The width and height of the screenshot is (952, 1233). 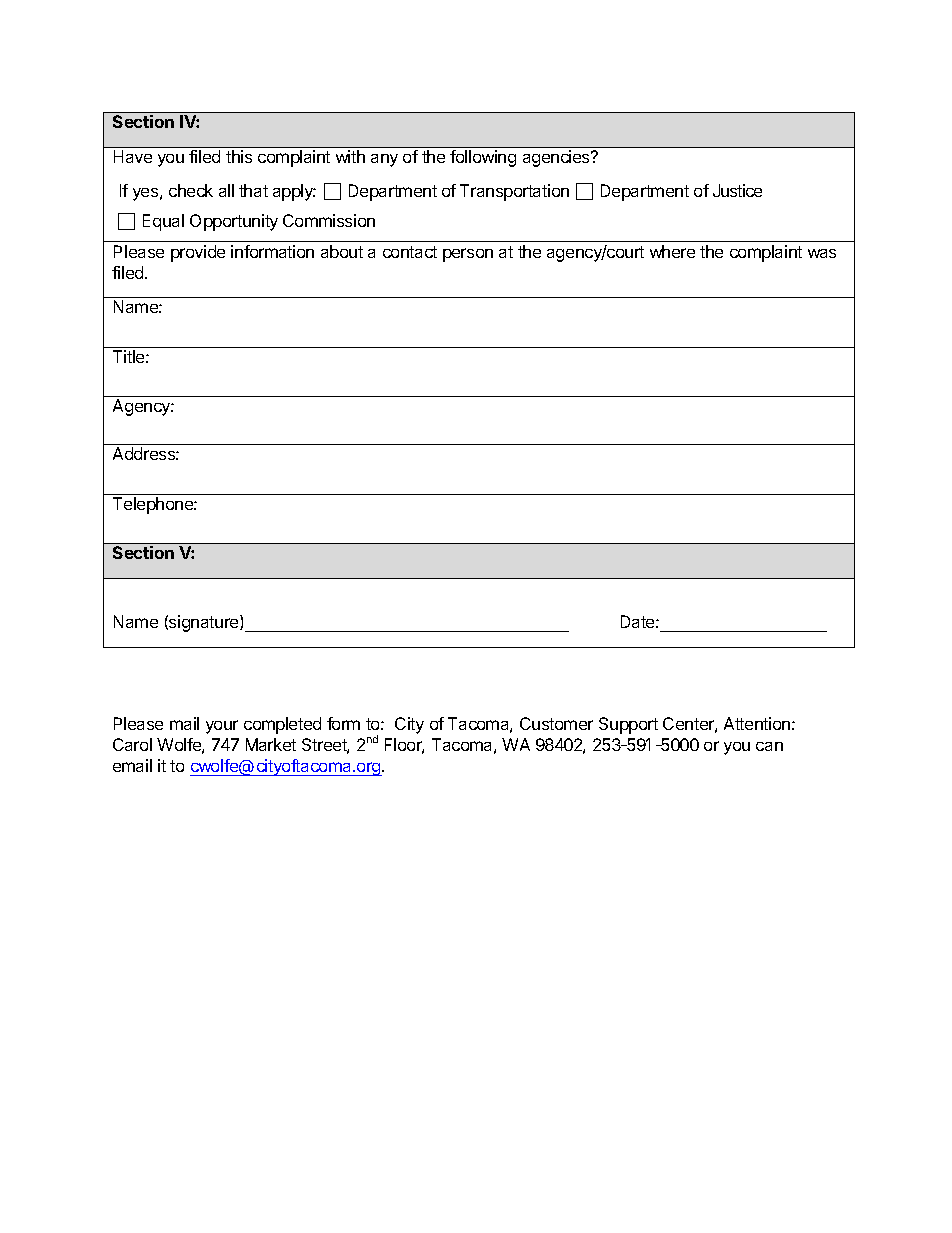 What do you see at coordinates (822, 253) in the screenshot?
I see `was` at bounding box center [822, 253].
